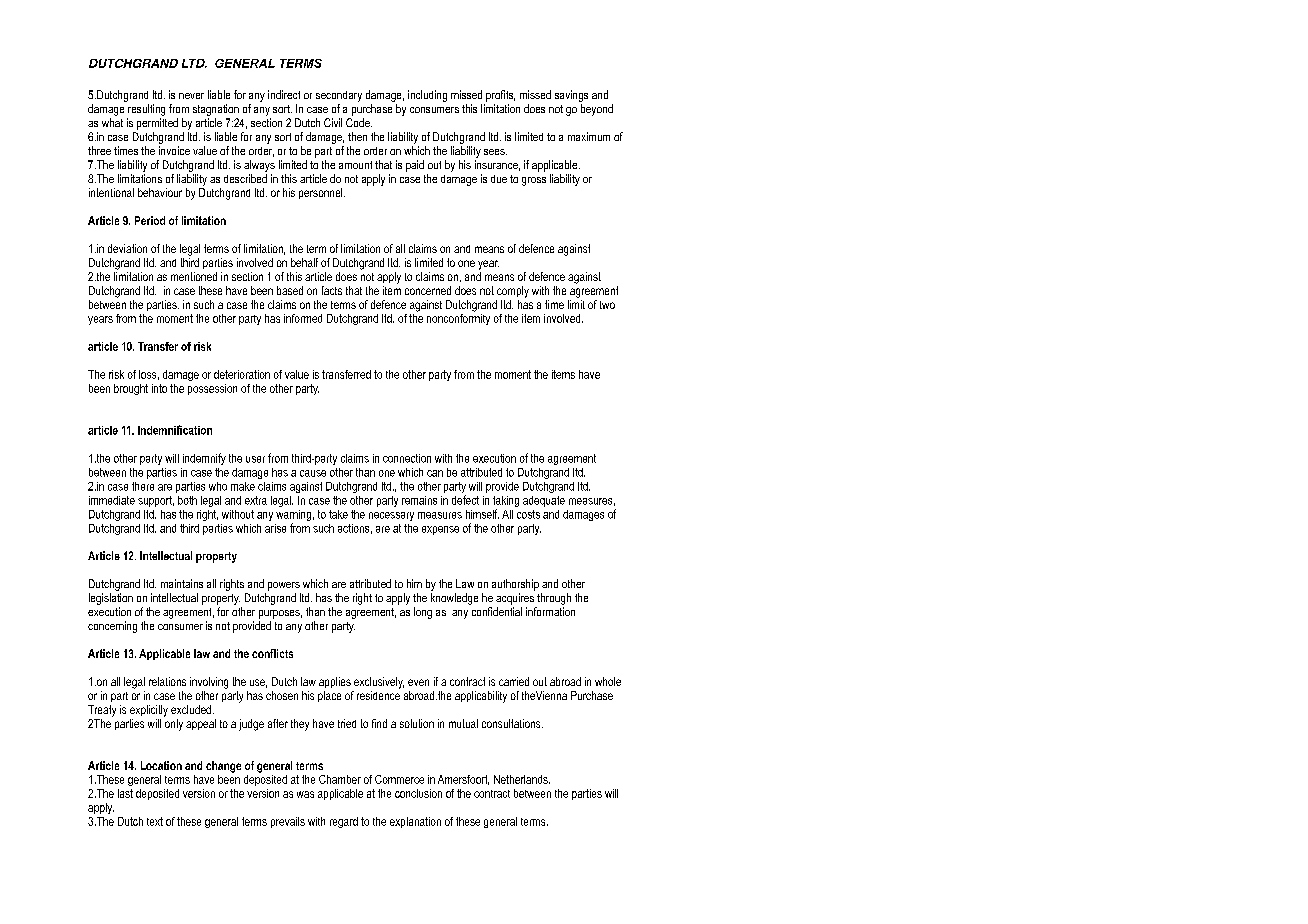 Image resolution: width=1308 pixels, height=924 pixels. I want to click on long, so click(423, 613).
